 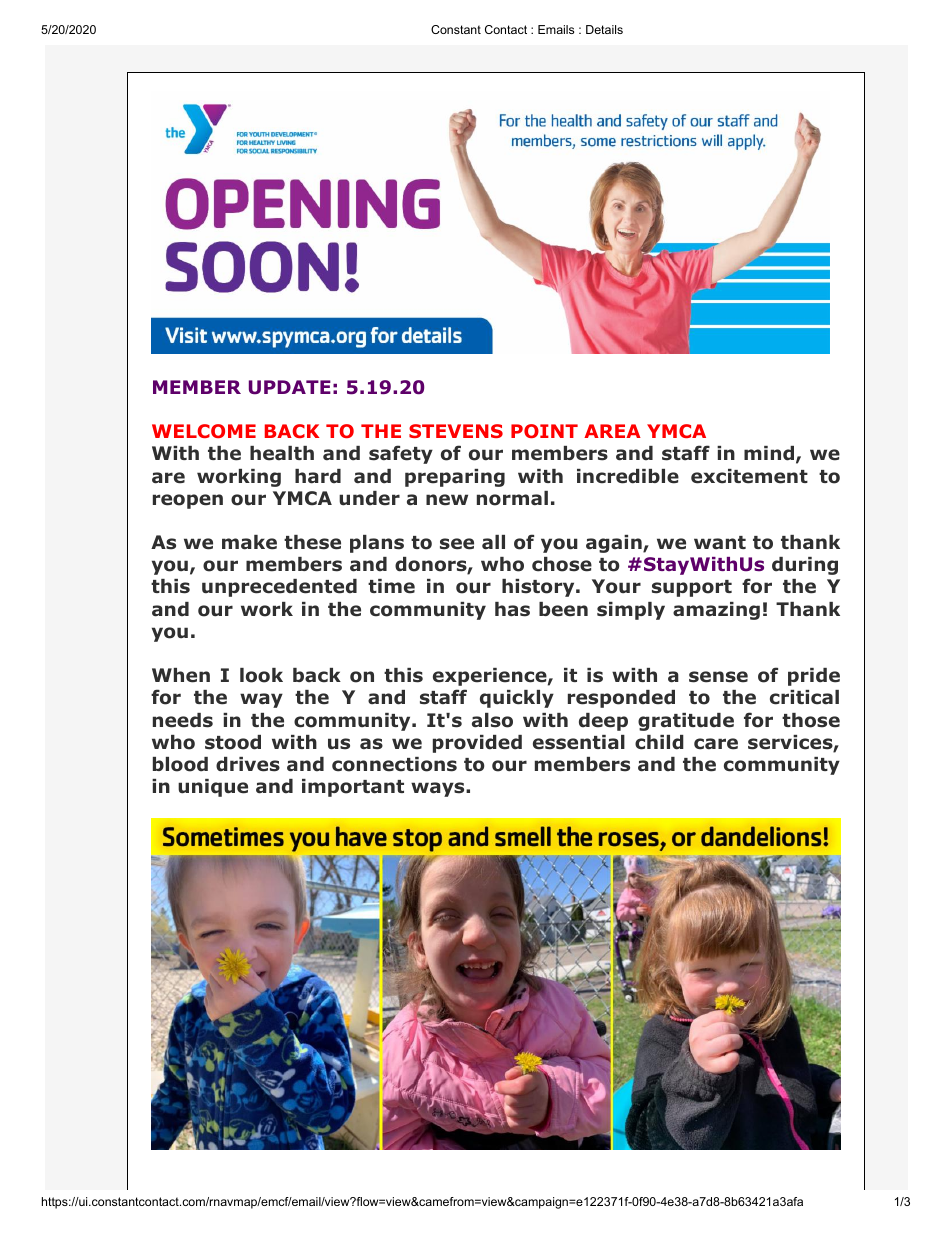 I want to click on STEVENS, so click(x=456, y=431).
